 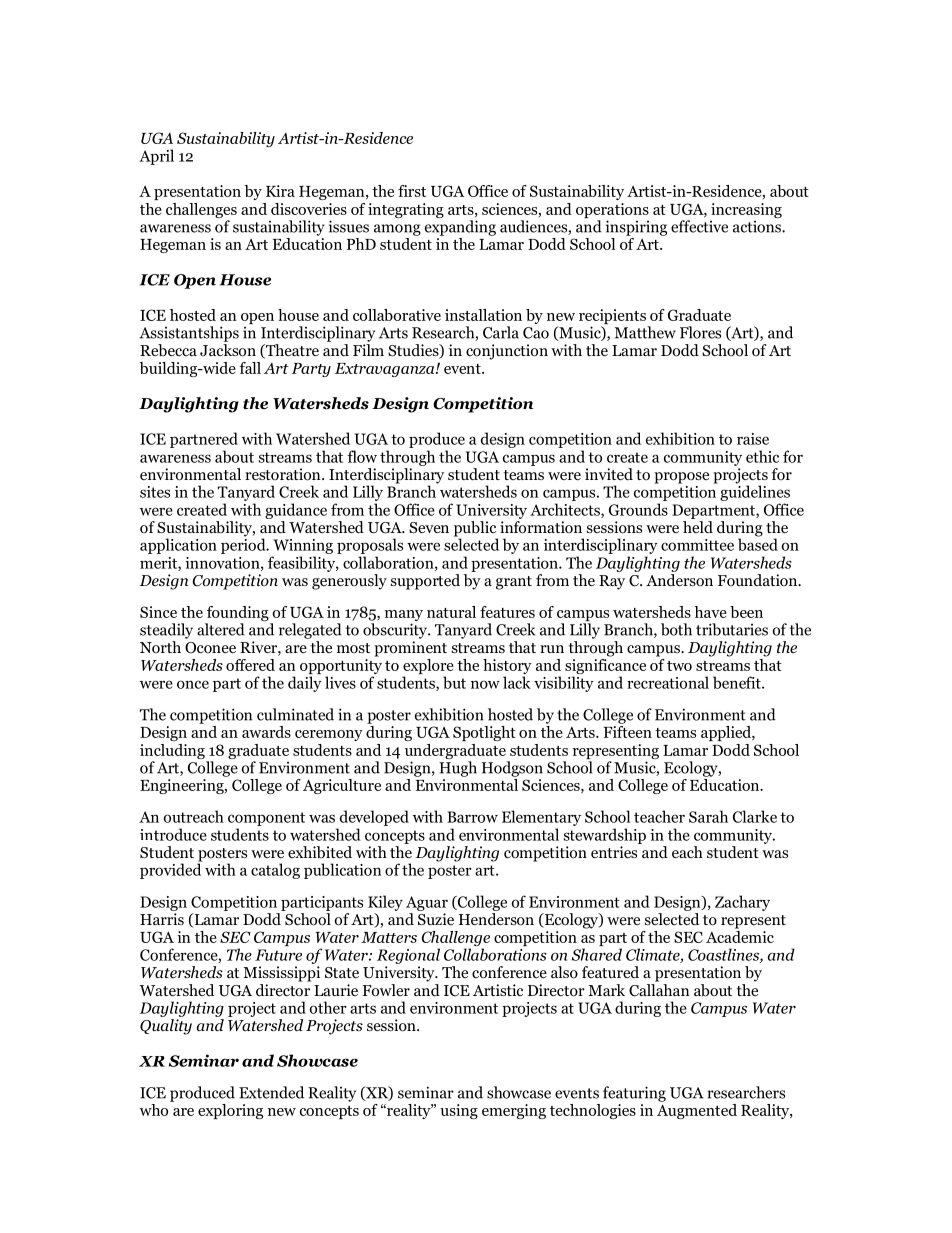 I want to click on propose, so click(x=681, y=478).
